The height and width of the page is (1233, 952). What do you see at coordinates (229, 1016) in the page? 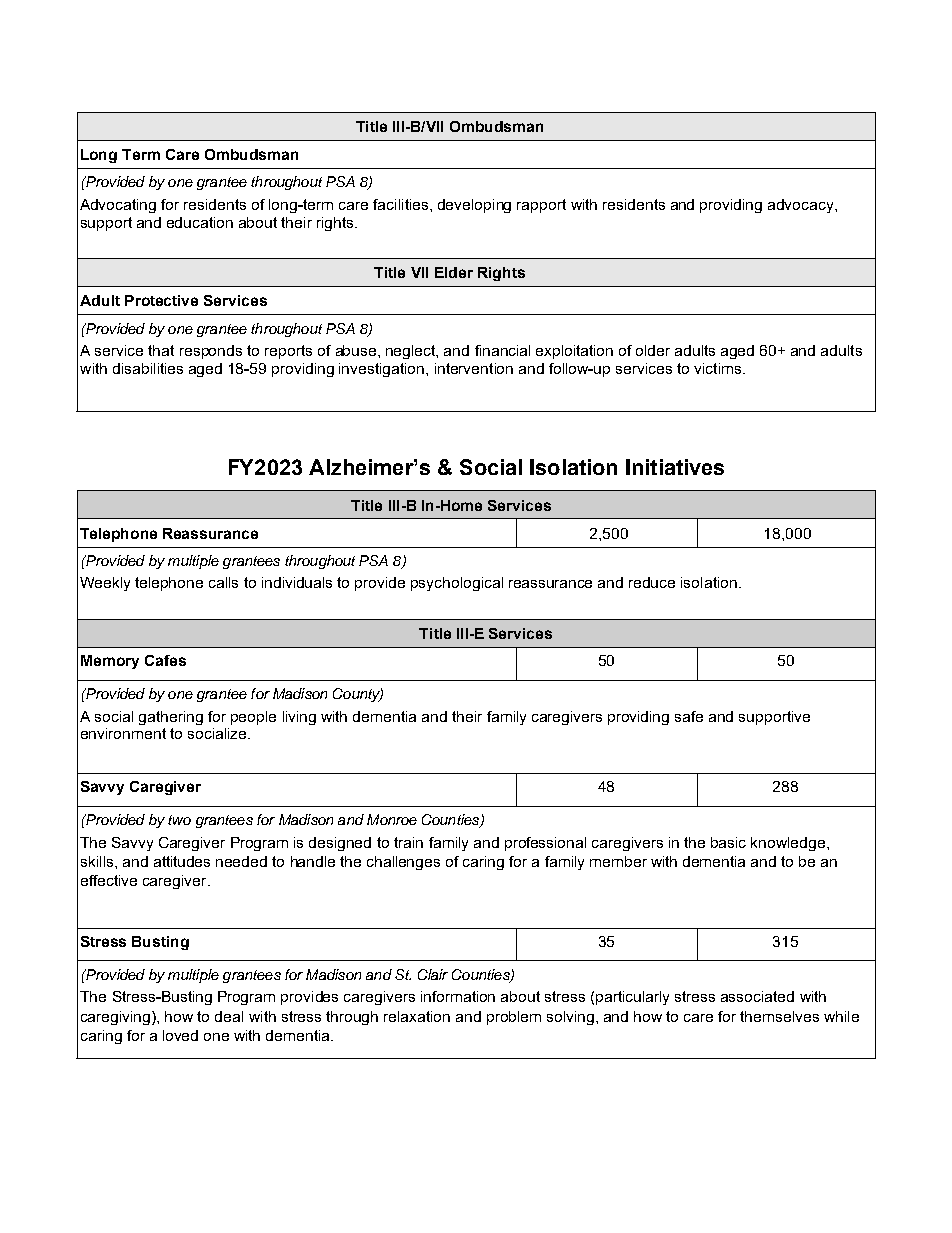
I see `deal` at bounding box center [229, 1016].
